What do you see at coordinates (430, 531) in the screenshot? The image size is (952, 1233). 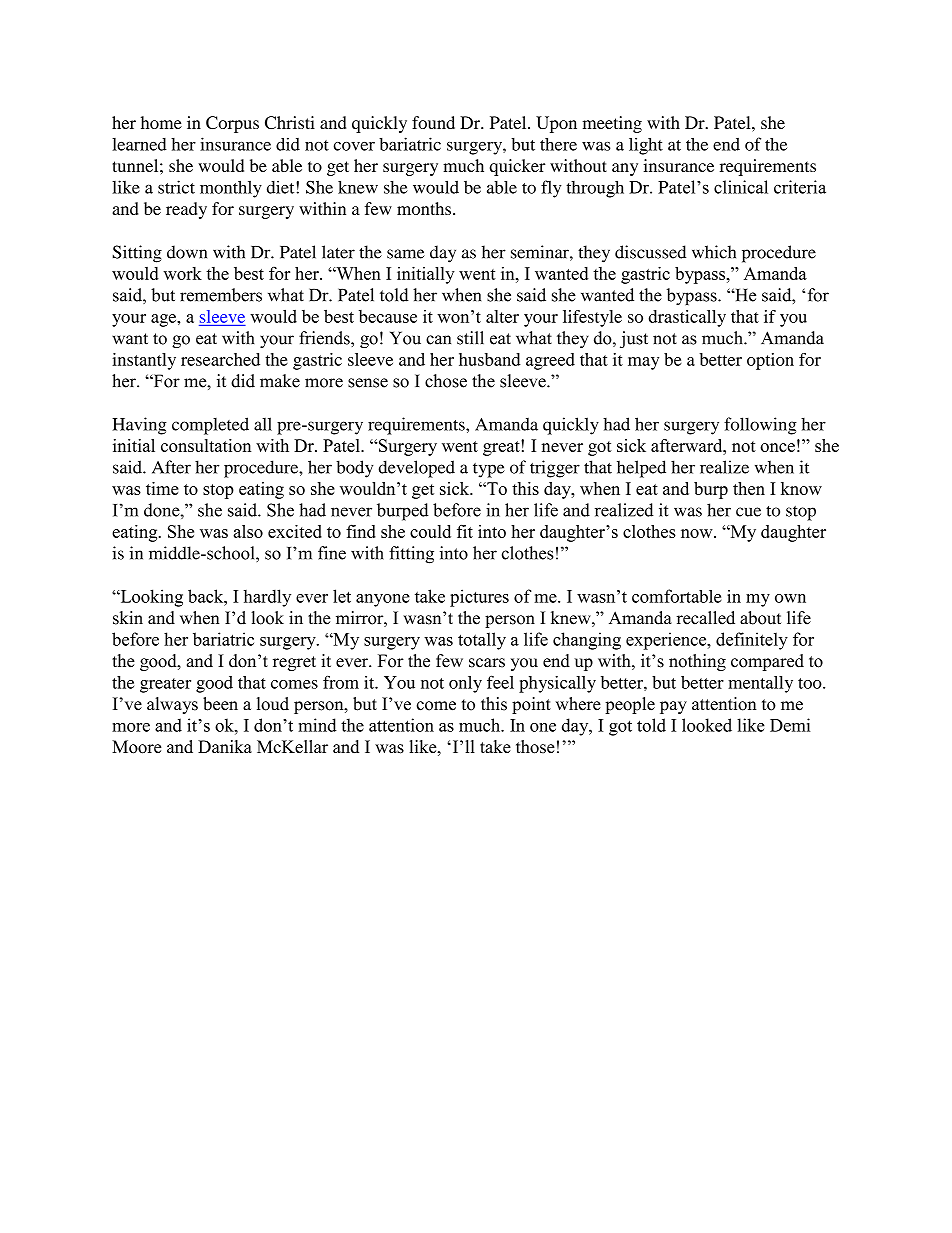 I see `could` at bounding box center [430, 531].
